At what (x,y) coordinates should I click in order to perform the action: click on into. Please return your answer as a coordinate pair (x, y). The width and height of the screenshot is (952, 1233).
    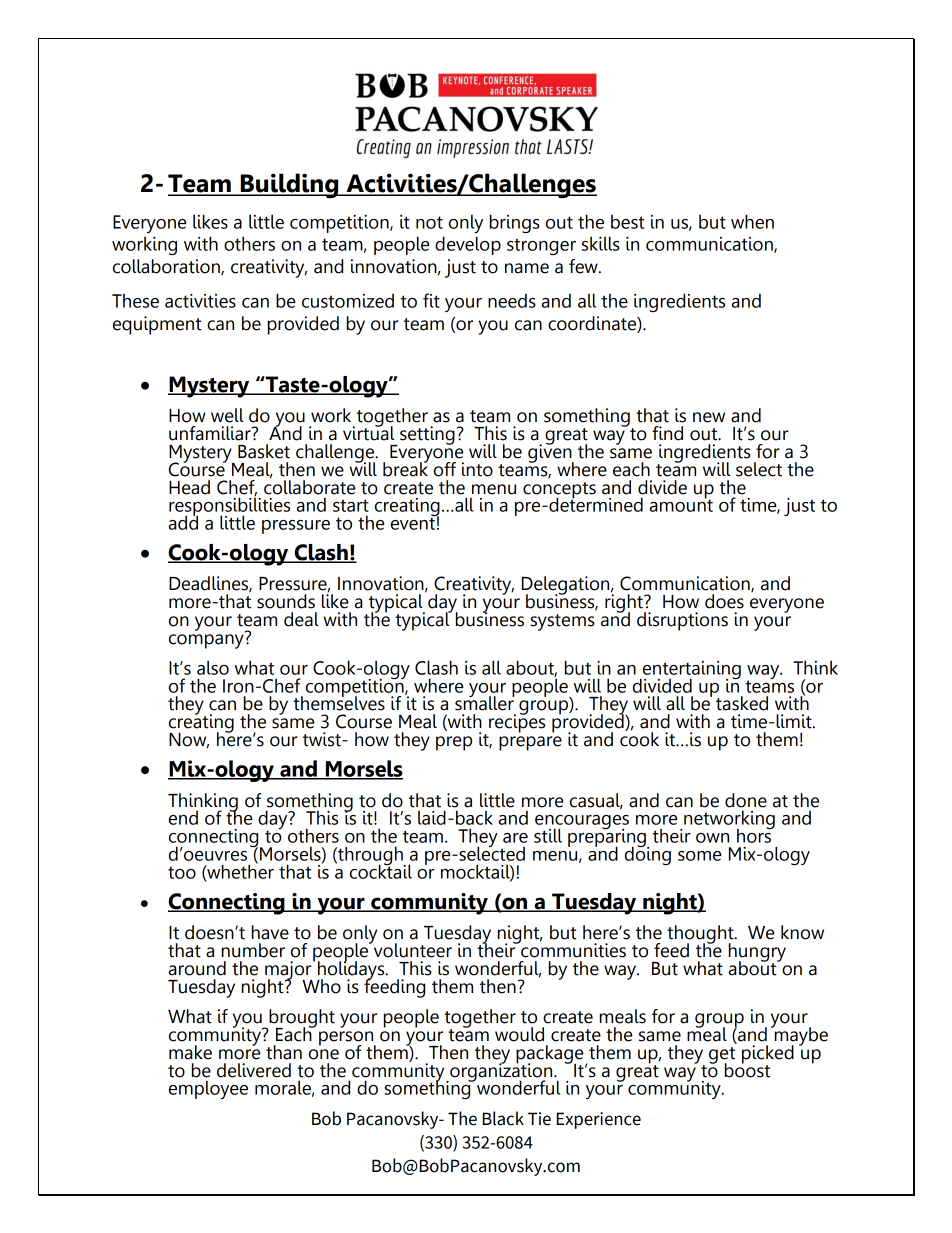
    Looking at the image, I should click on (477, 469).
